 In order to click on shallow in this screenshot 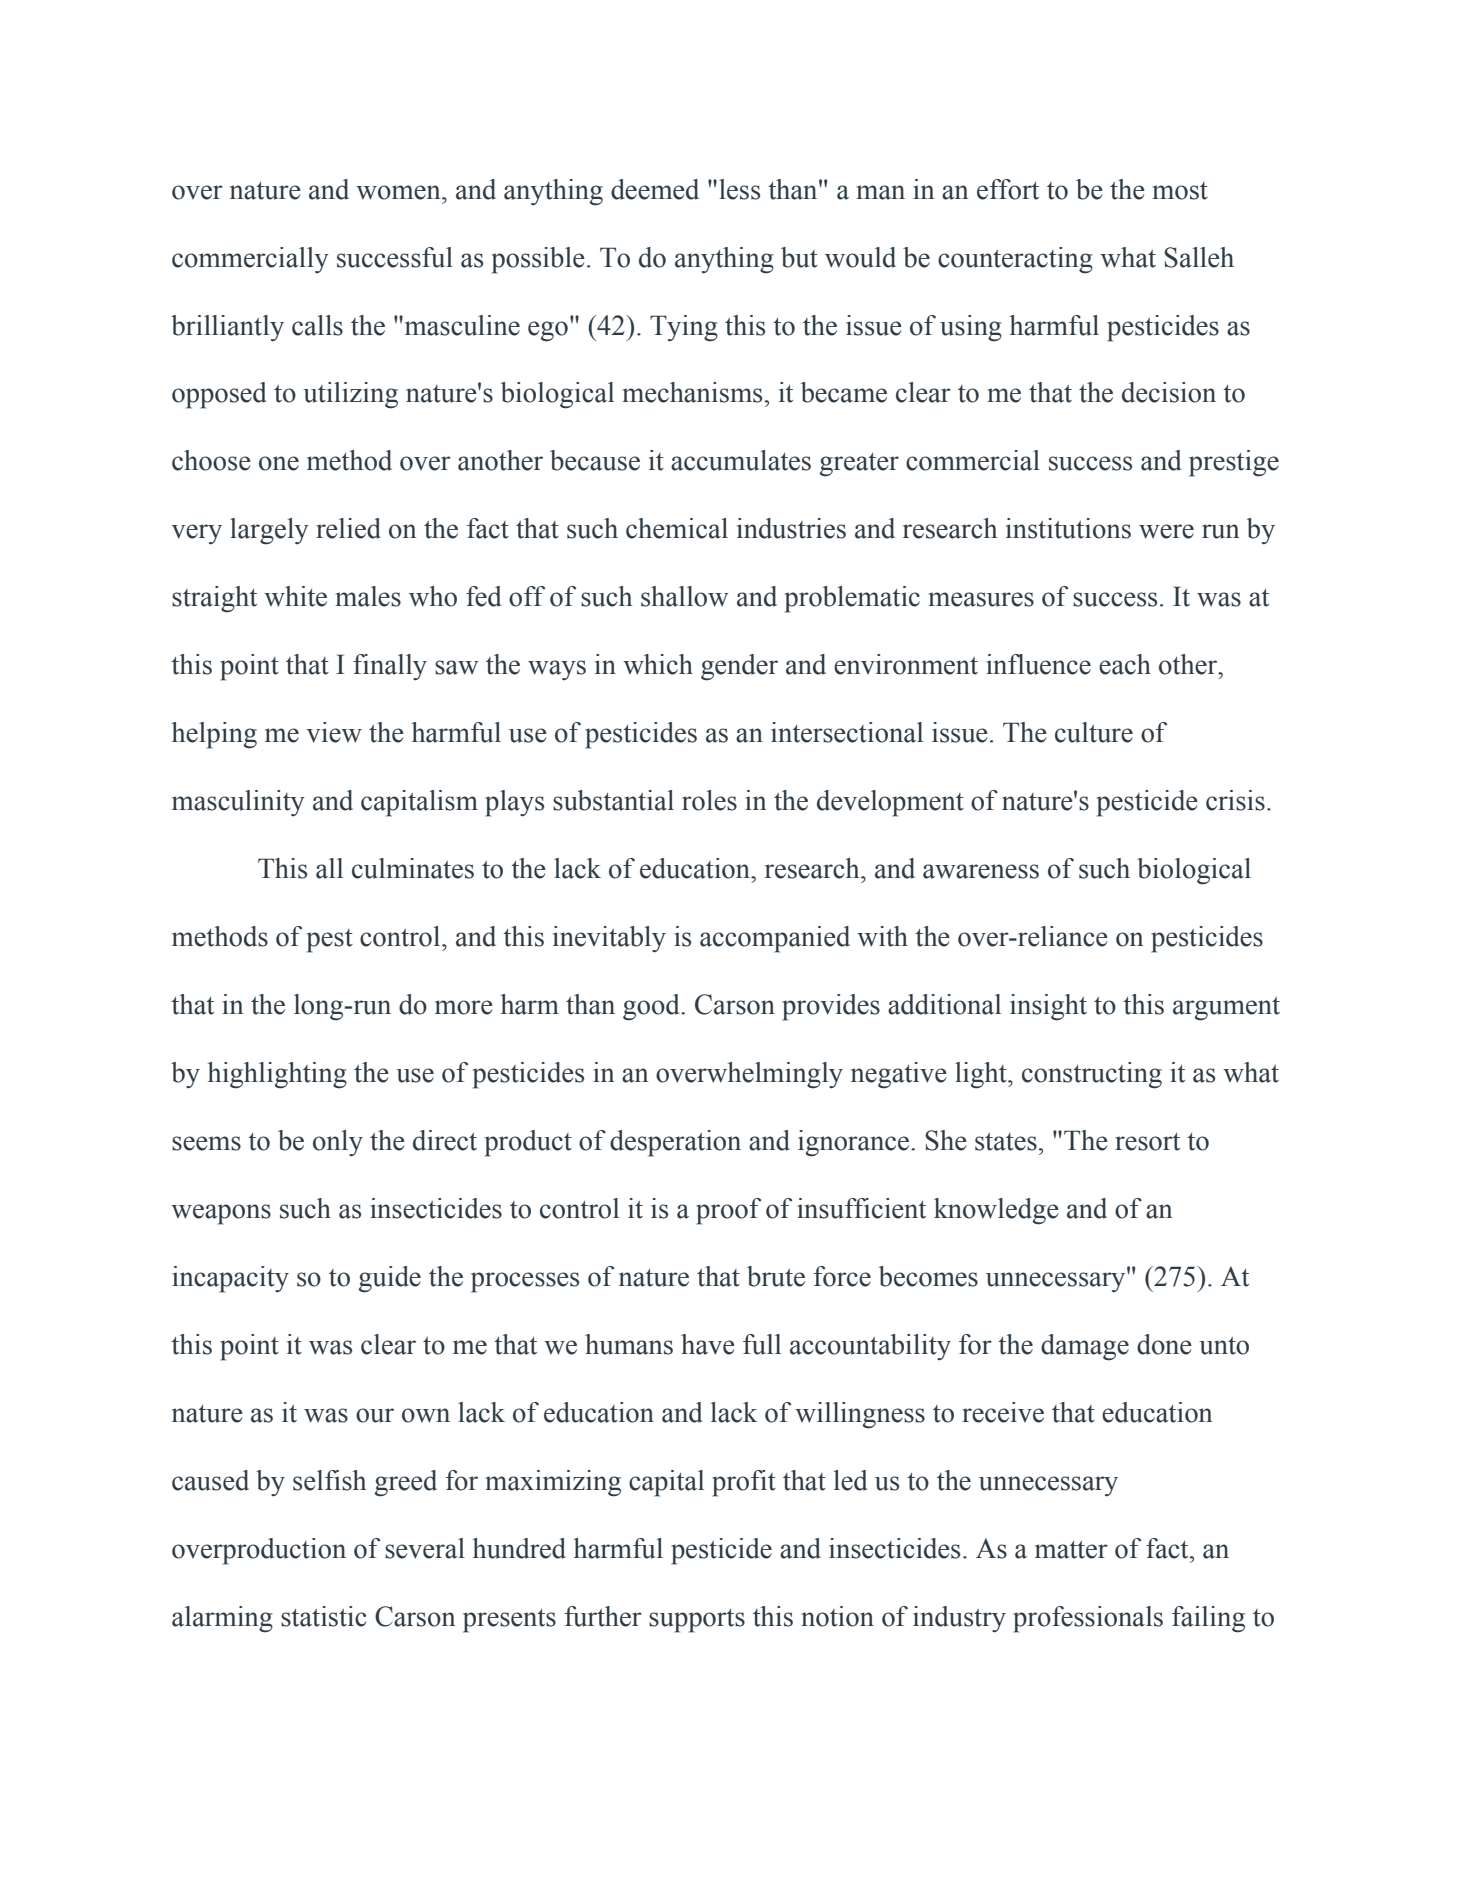, I will do `click(685, 596)`.
